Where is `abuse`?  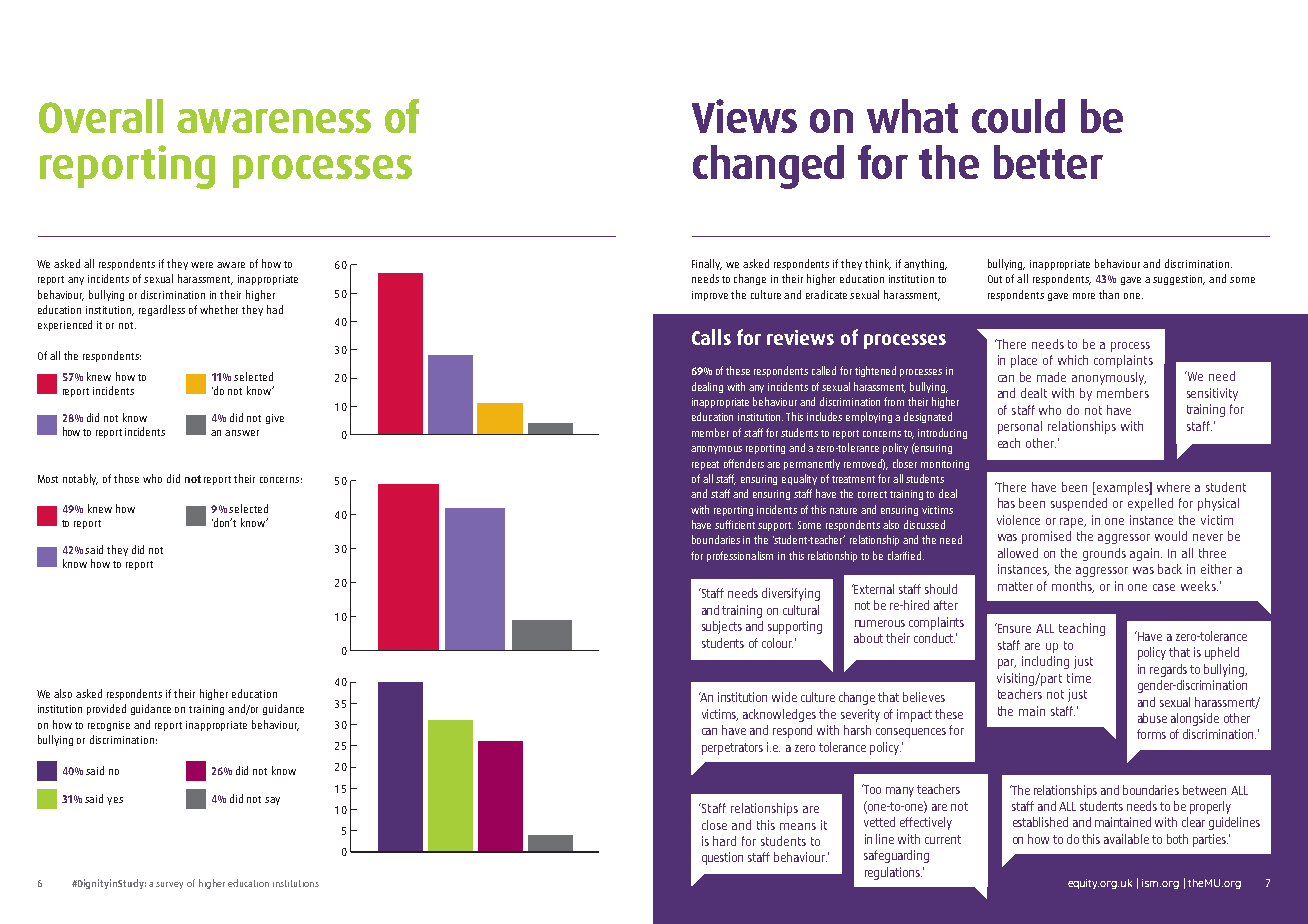
abuse is located at coordinates (1152, 718).
